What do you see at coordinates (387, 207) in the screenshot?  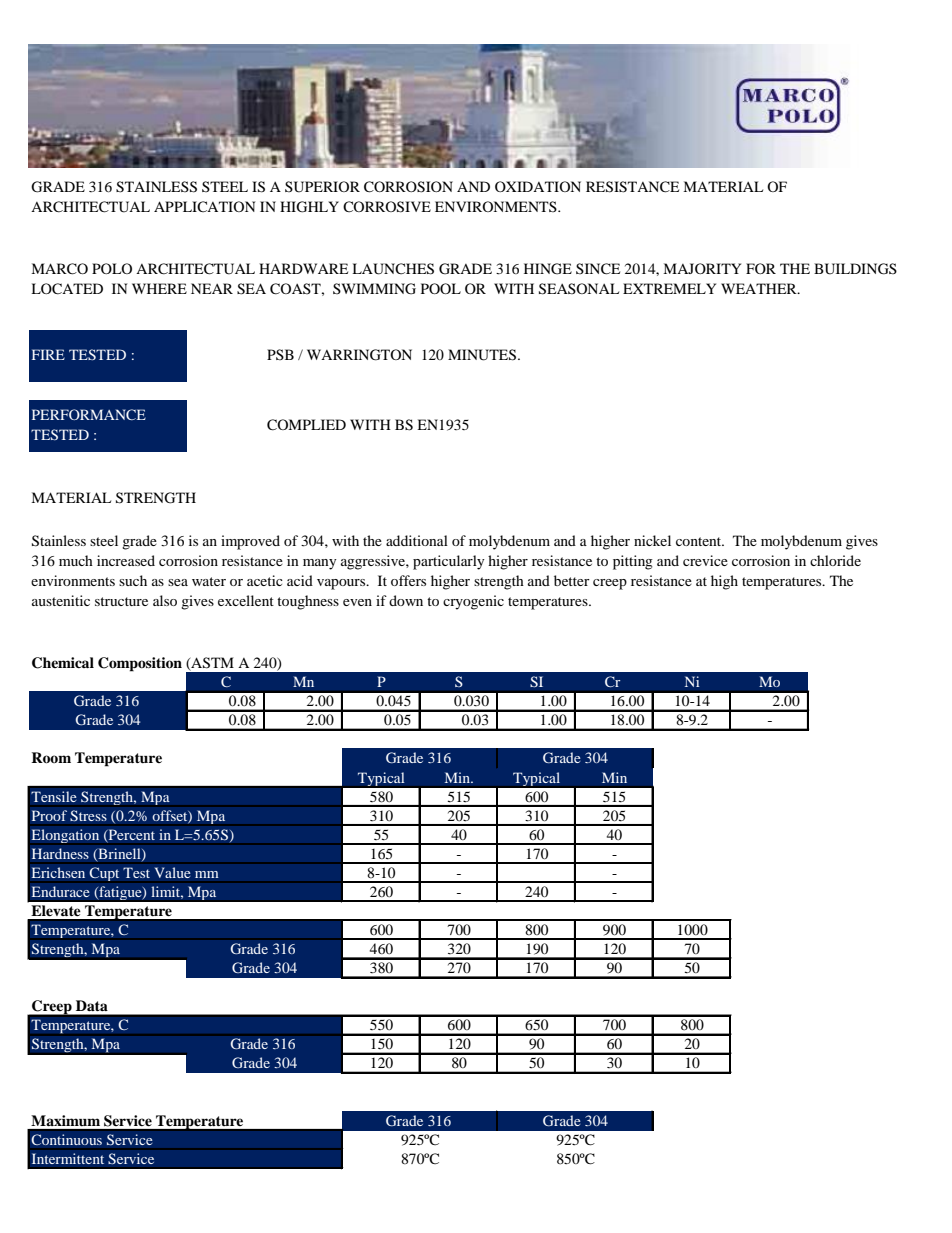 I see `CORROSIVE` at bounding box center [387, 207].
